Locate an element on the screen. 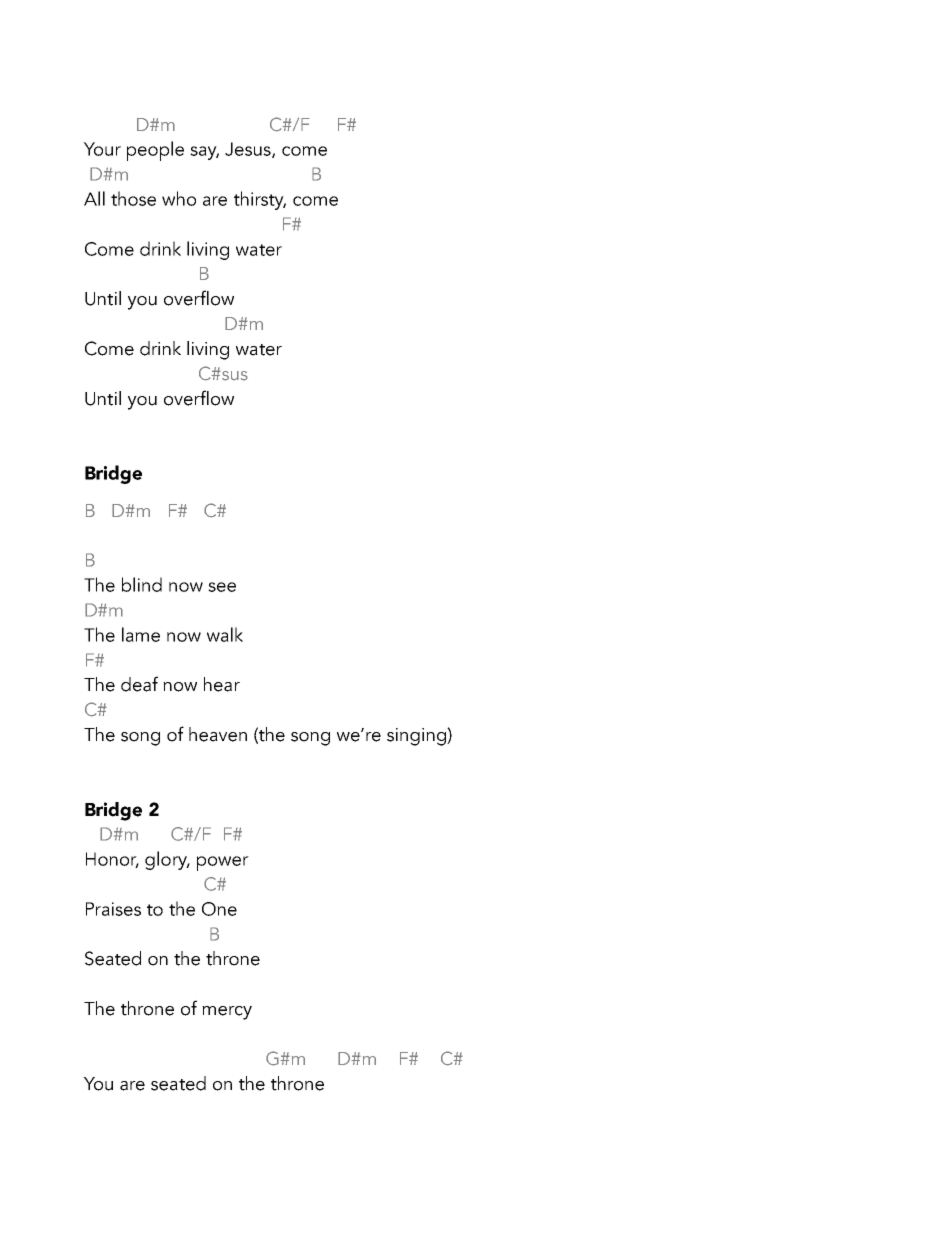 The image size is (952, 1233). Jesus is located at coordinates (249, 150).
